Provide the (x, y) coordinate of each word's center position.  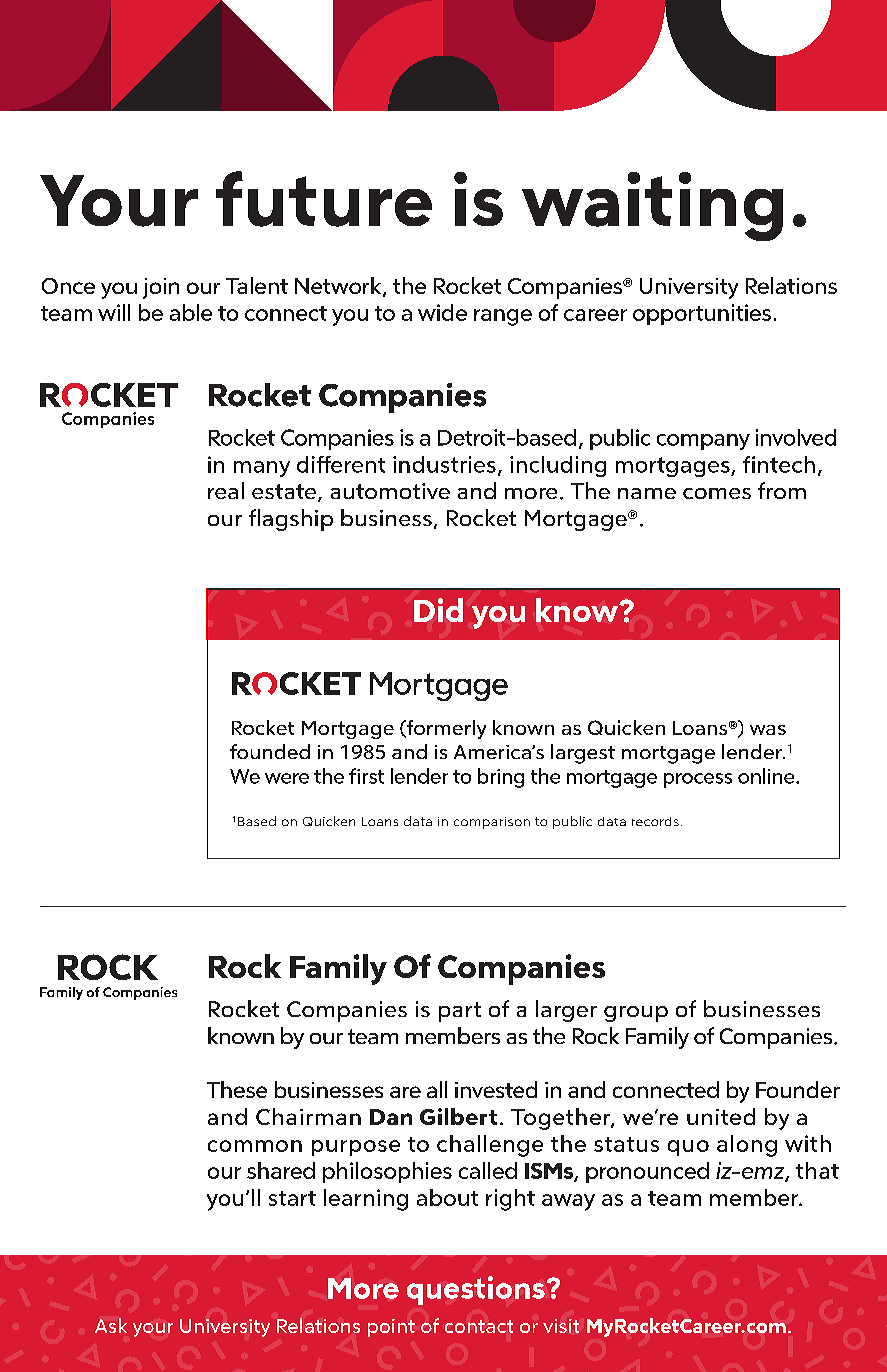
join (161, 288)
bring (501, 778)
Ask (111, 1325)
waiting (652, 206)
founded (270, 751)
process (698, 780)
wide (442, 312)
